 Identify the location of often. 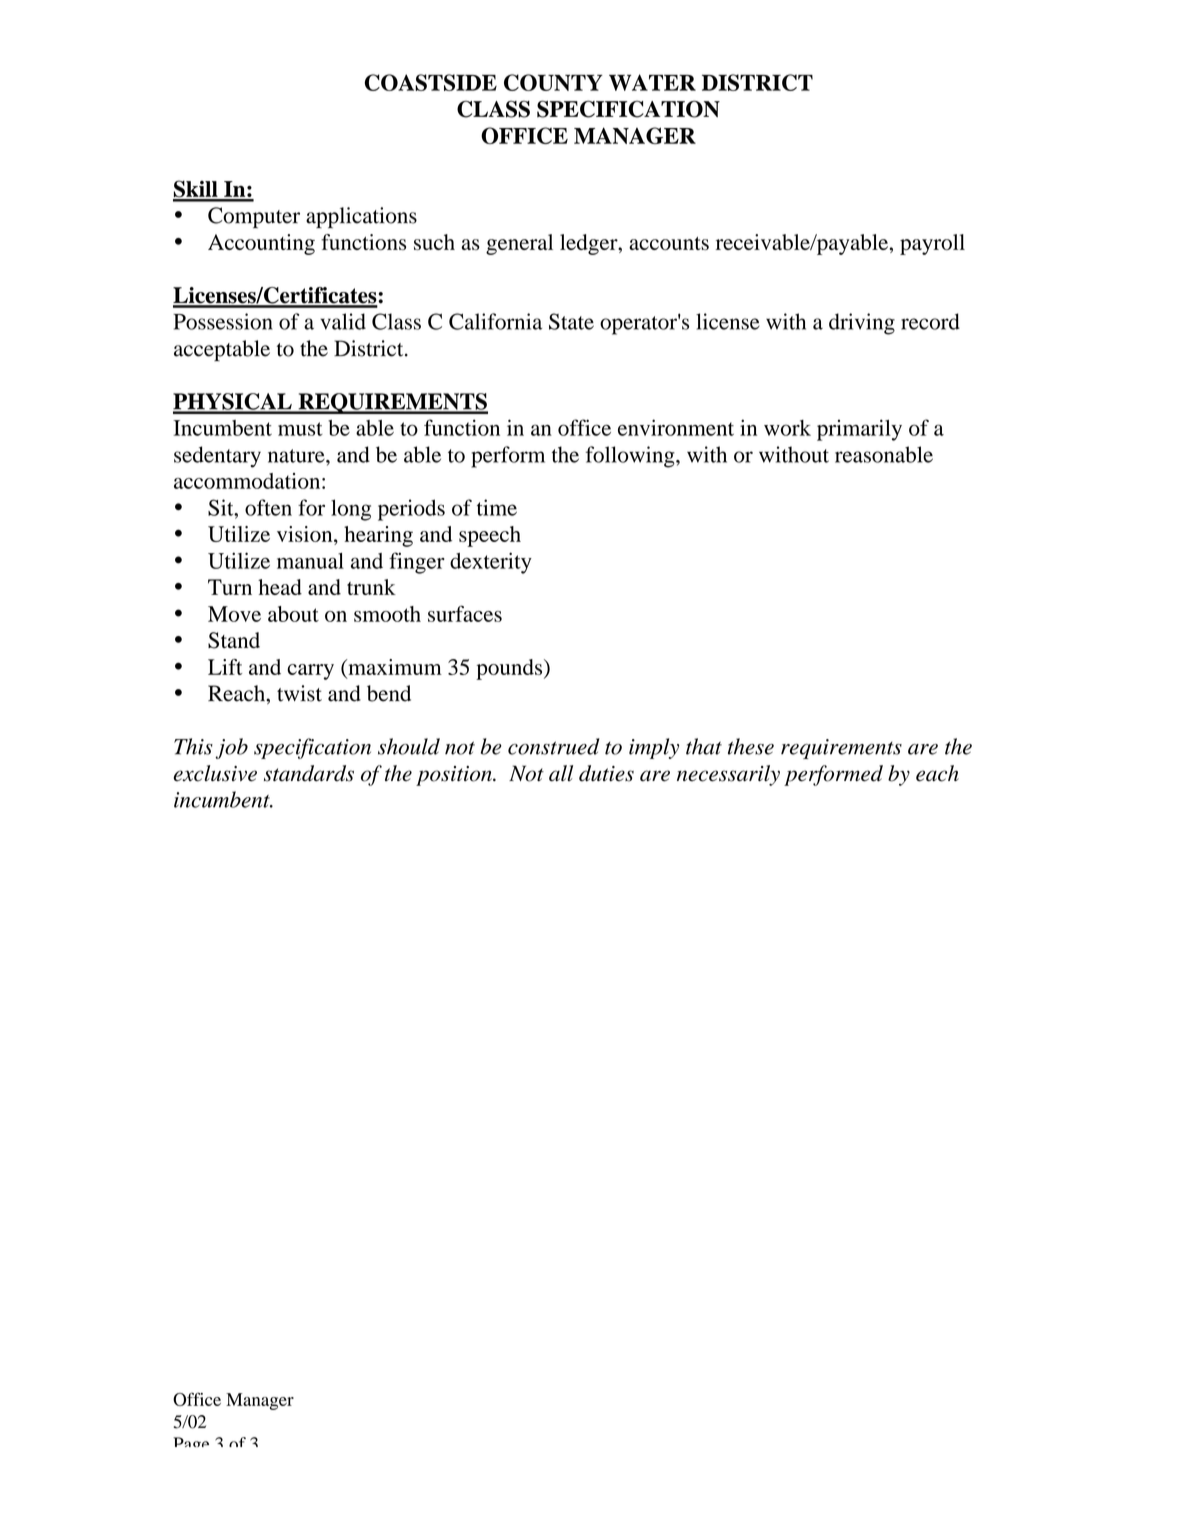
(268, 507).
